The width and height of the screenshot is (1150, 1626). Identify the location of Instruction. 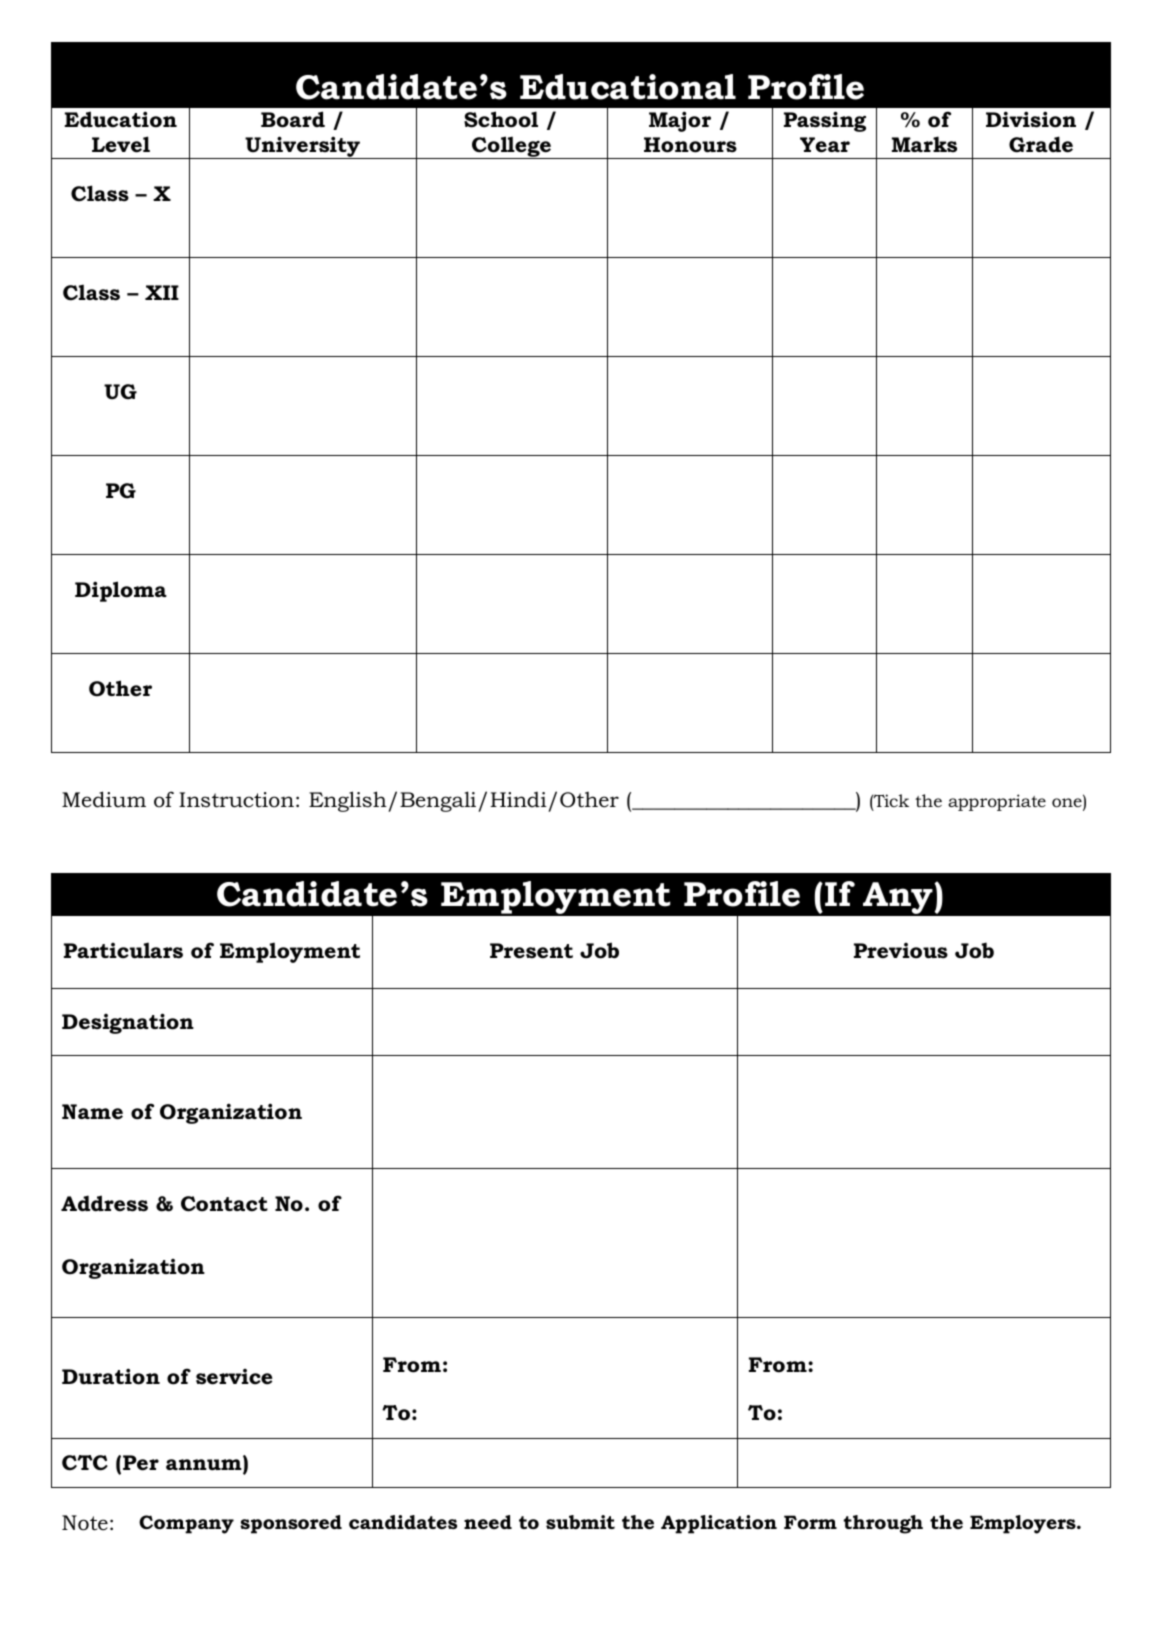
(236, 800).
